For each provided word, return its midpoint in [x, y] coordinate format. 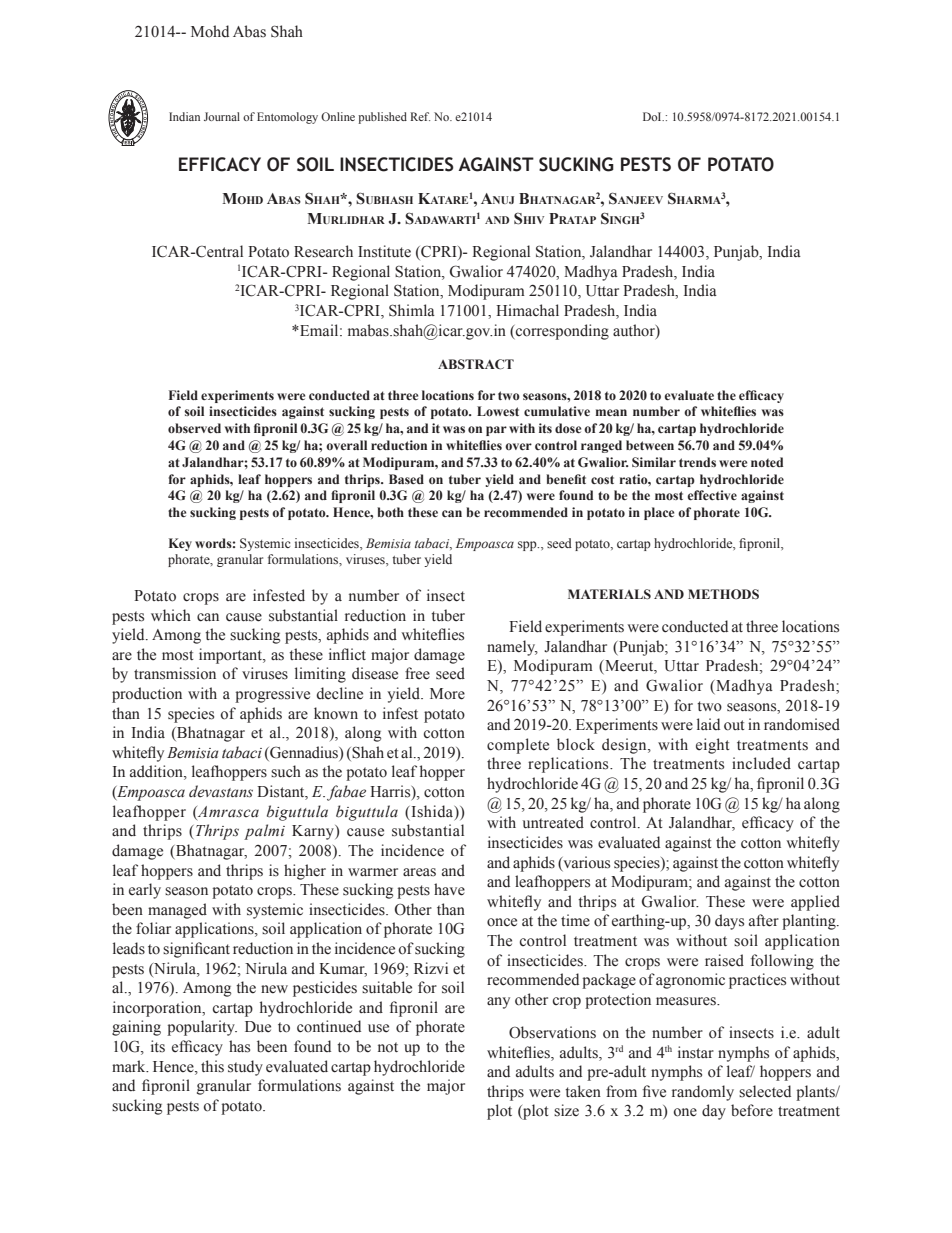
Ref [420, 116]
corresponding [561, 332]
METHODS [723, 594]
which [171, 615]
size [566, 1110]
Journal [222, 116]
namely [512, 648]
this [212, 1066]
